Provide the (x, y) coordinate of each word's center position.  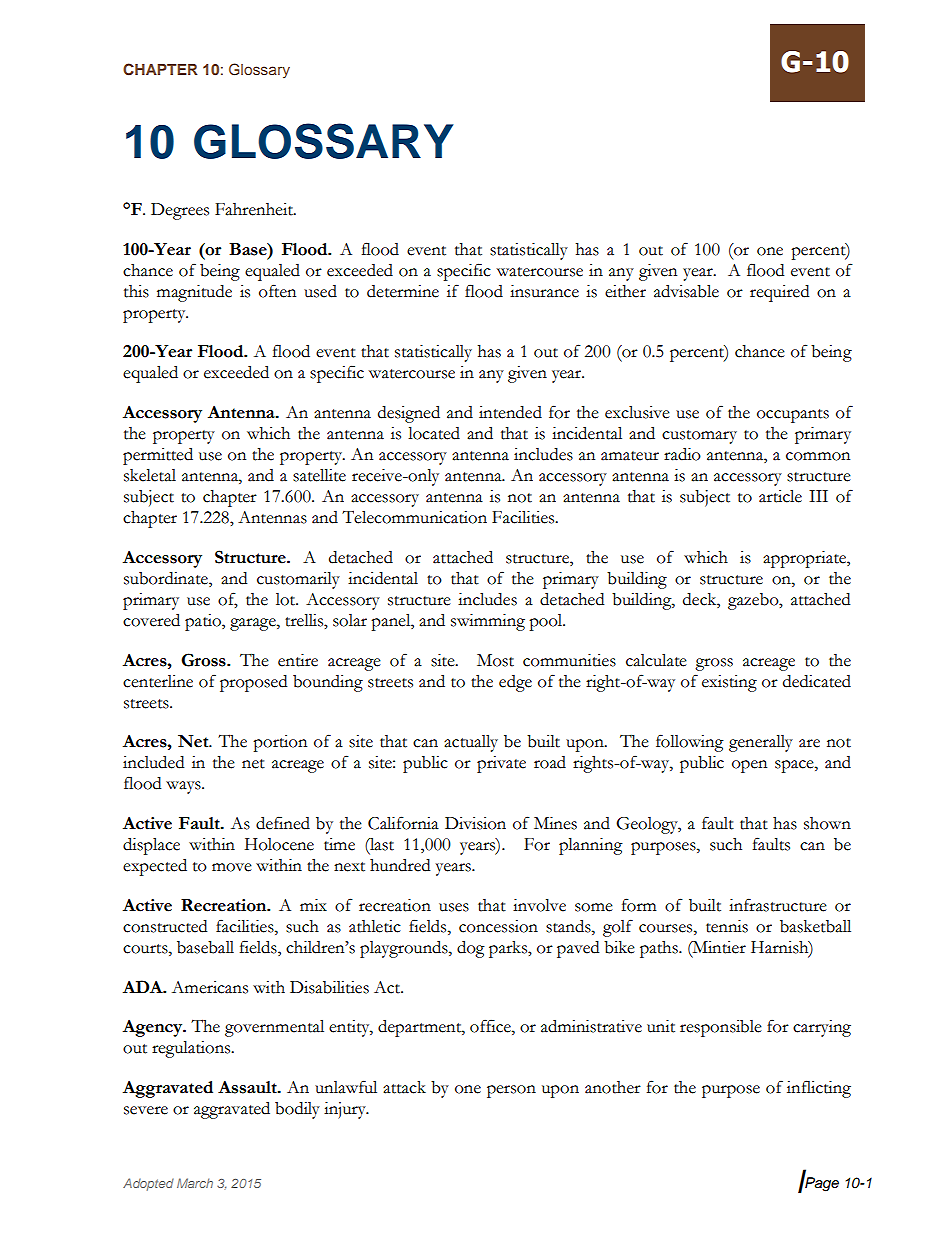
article (780, 496)
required (779, 293)
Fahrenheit (255, 209)
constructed (165, 926)
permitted (158, 456)
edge (515, 683)
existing (729, 683)
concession (498, 926)
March (195, 1183)
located (434, 433)
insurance (544, 291)
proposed (253, 683)
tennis (727, 926)
